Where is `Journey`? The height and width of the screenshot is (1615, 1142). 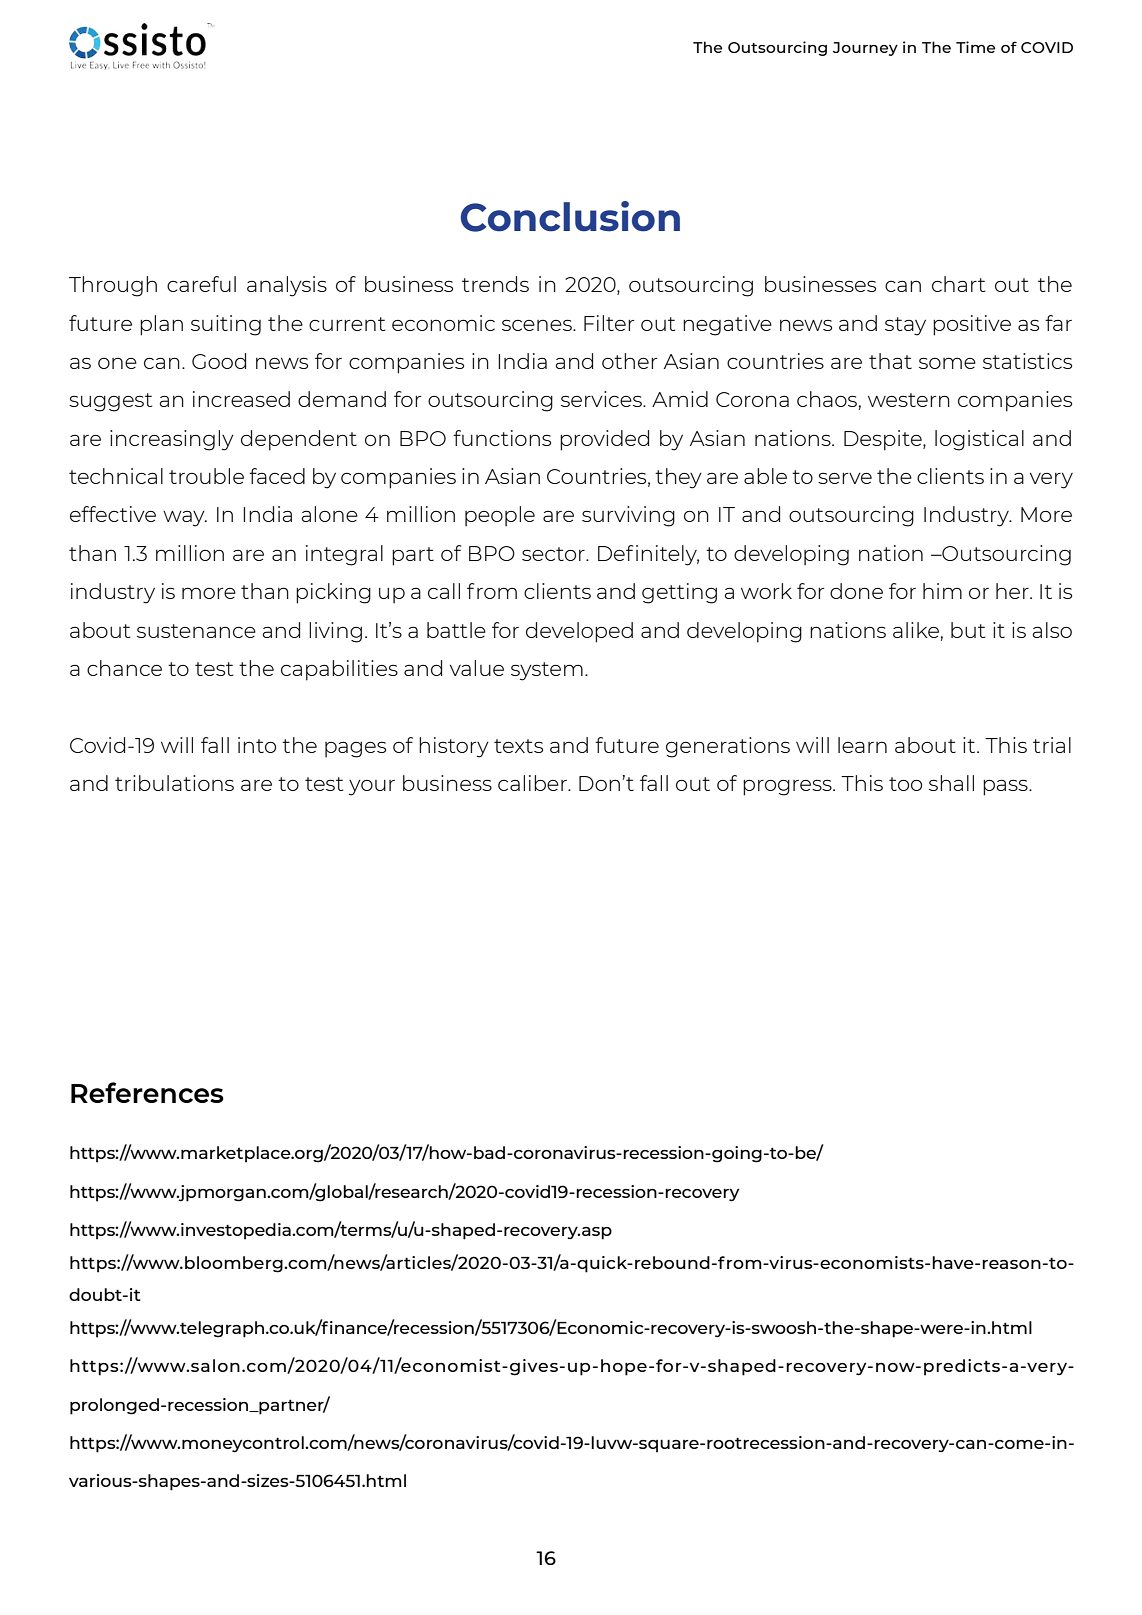
Journey is located at coordinates (865, 49).
